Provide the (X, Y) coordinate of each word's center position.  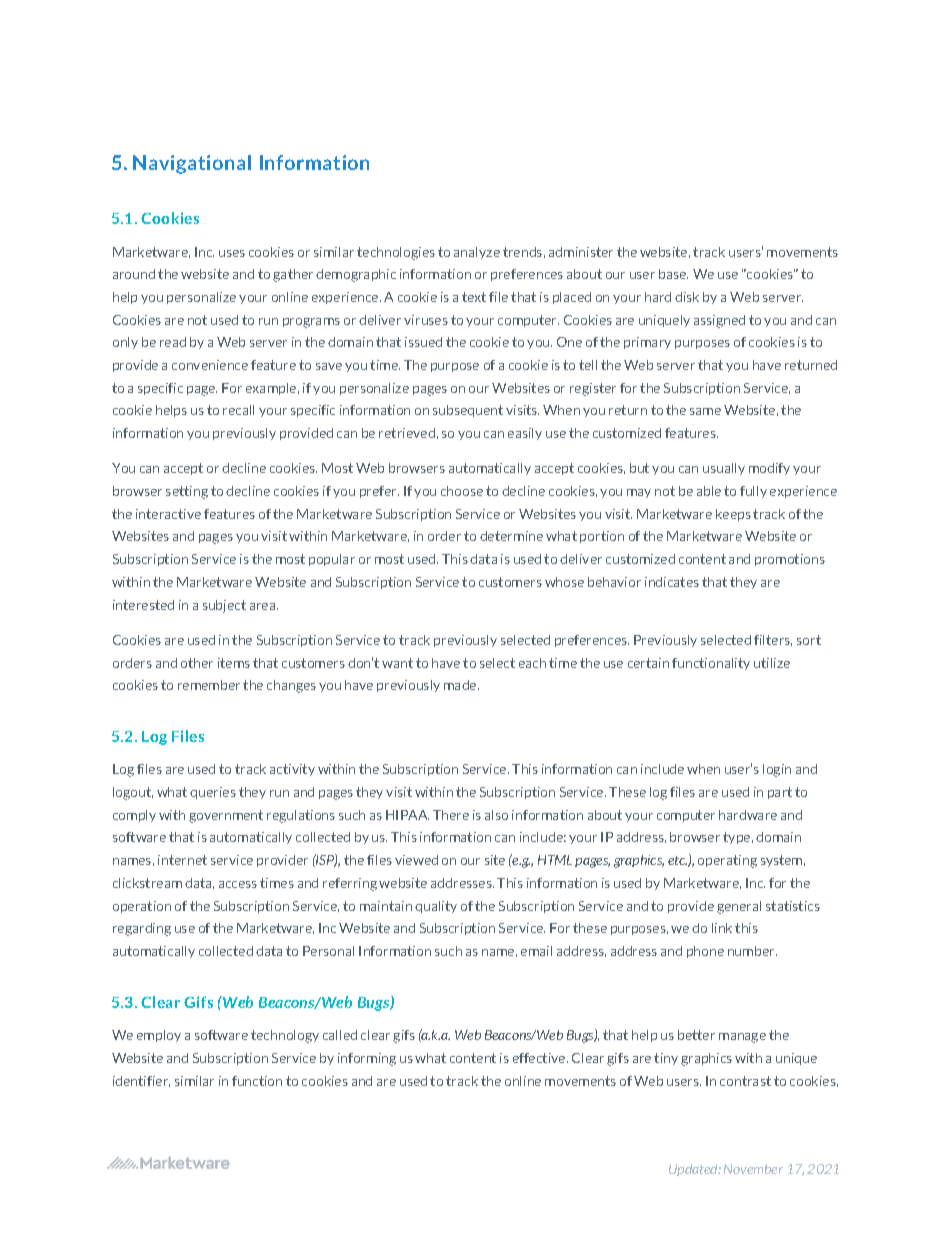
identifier (141, 1081)
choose (462, 491)
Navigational (192, 164)
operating (727, 861)
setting (187, 492)
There (451, 815)
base (673, 274)
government (226, 816)
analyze (477, 253)
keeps (733, 515)
